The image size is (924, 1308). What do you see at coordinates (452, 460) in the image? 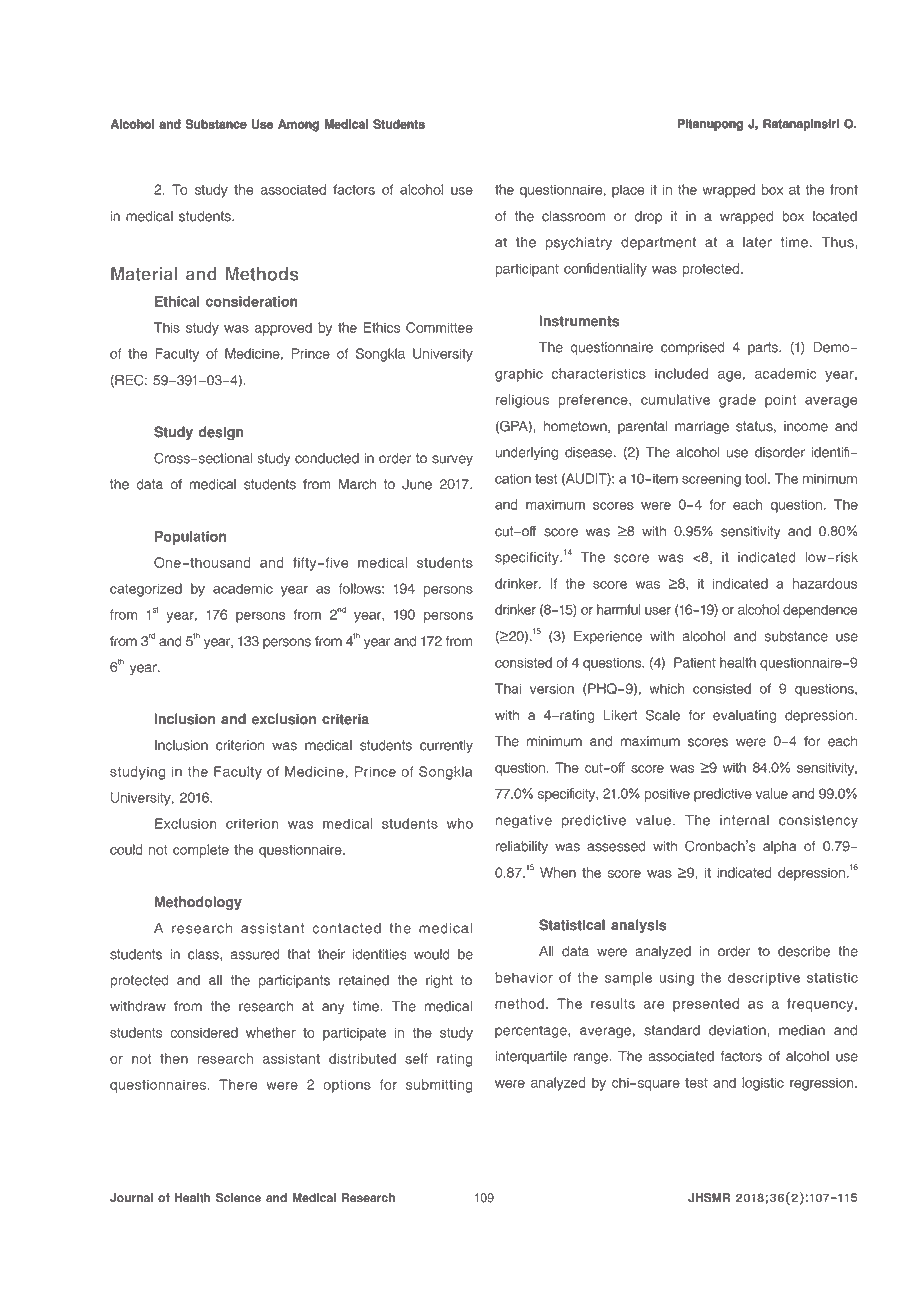
I see `survey` at bounding box center [452, 460].
